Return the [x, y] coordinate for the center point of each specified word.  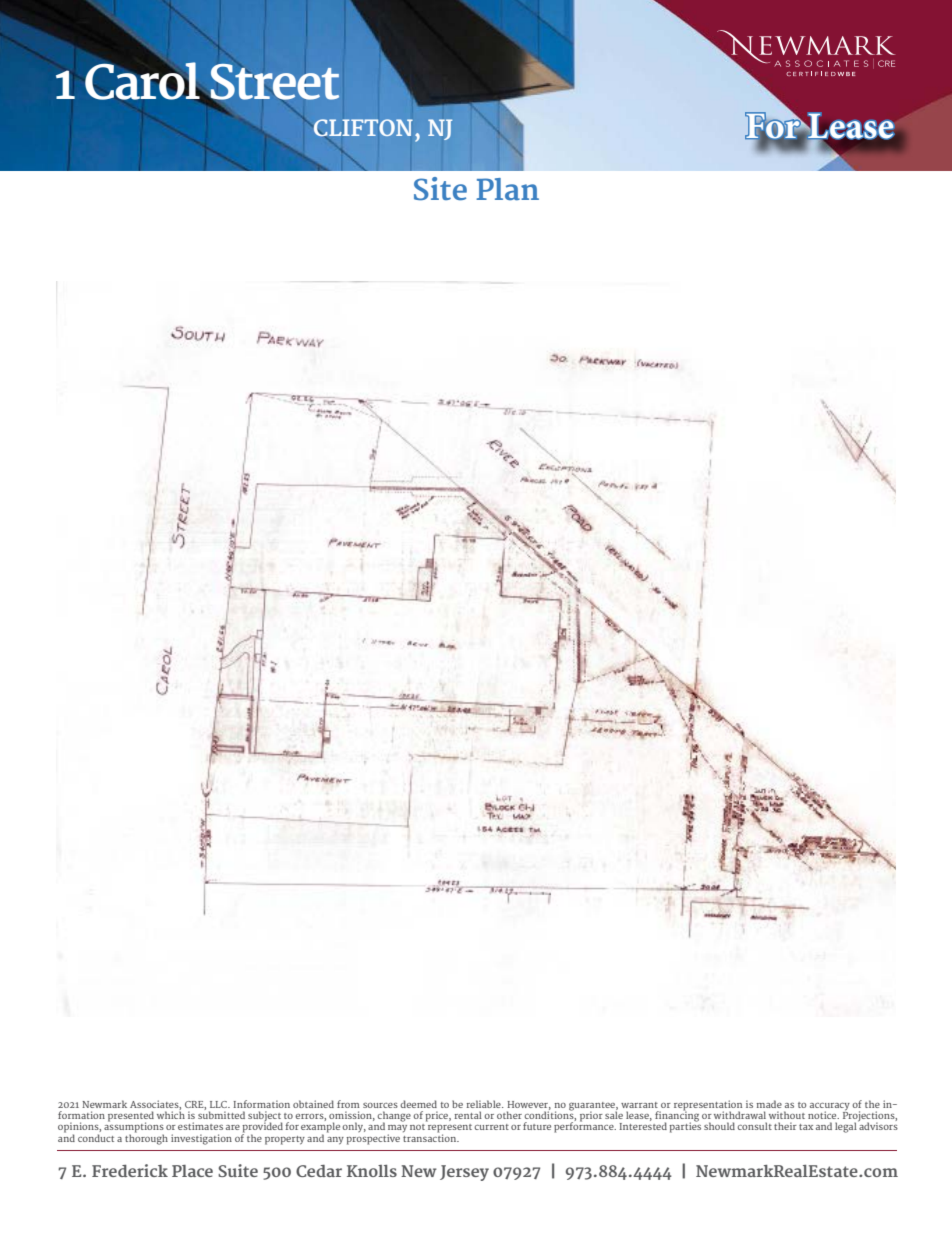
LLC [219, 1104]
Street [274, 83]
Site [440, 189]
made [769, 1104]
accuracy [830, 1108]
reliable [484, 1104]
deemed [418, 1104]
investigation [201, 1139]
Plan [507, 189]
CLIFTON [362, 128]
